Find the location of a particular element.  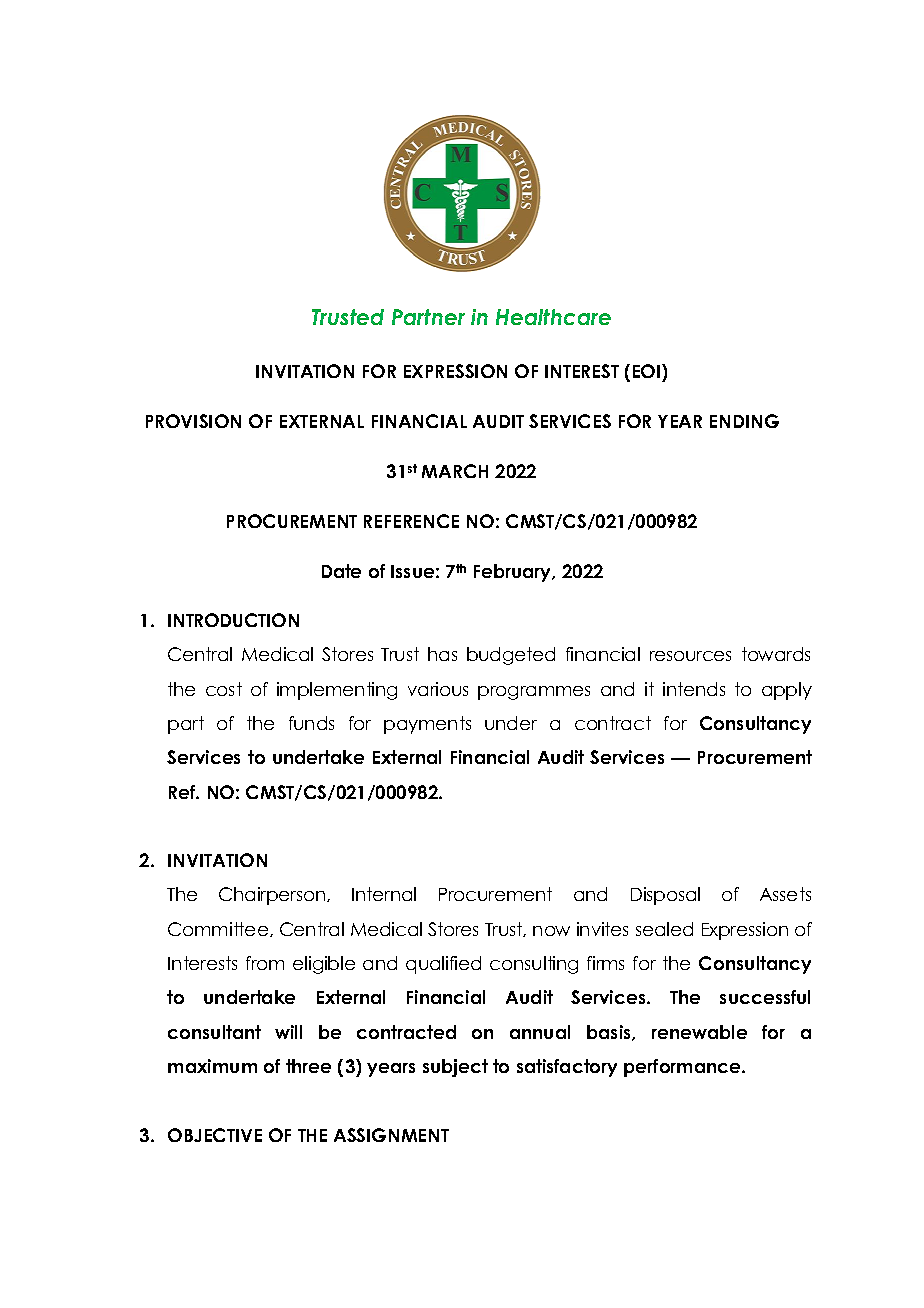

OBJECTIVE is located at coordinates (215, 1135).
